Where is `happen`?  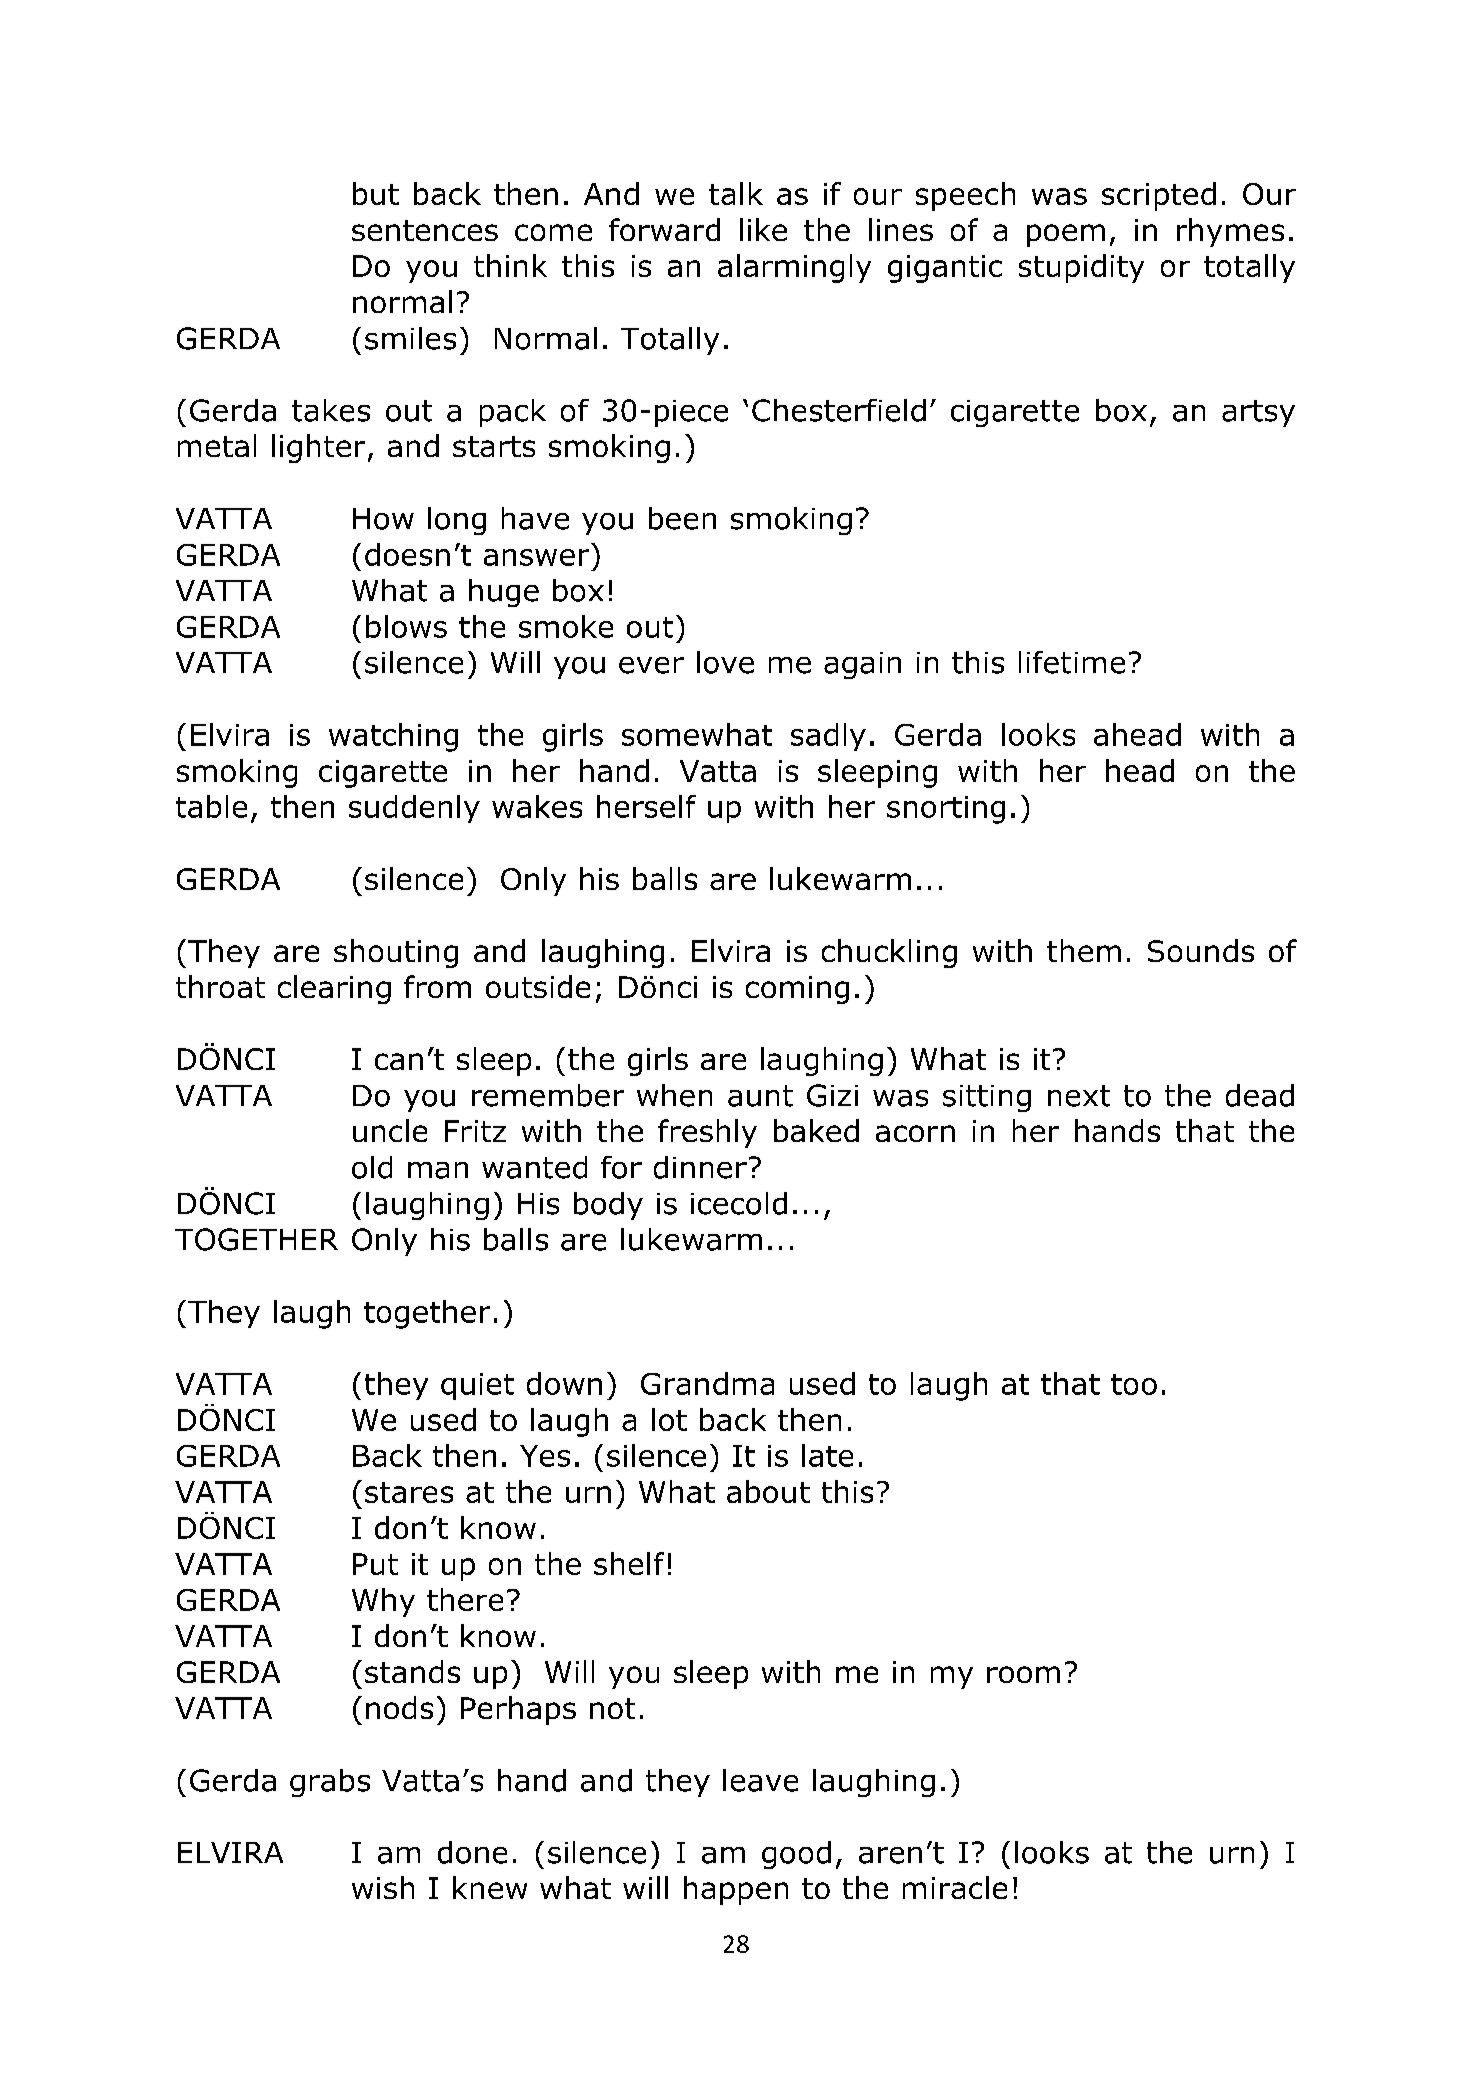 happen is located at coordinates (736, 1890).
